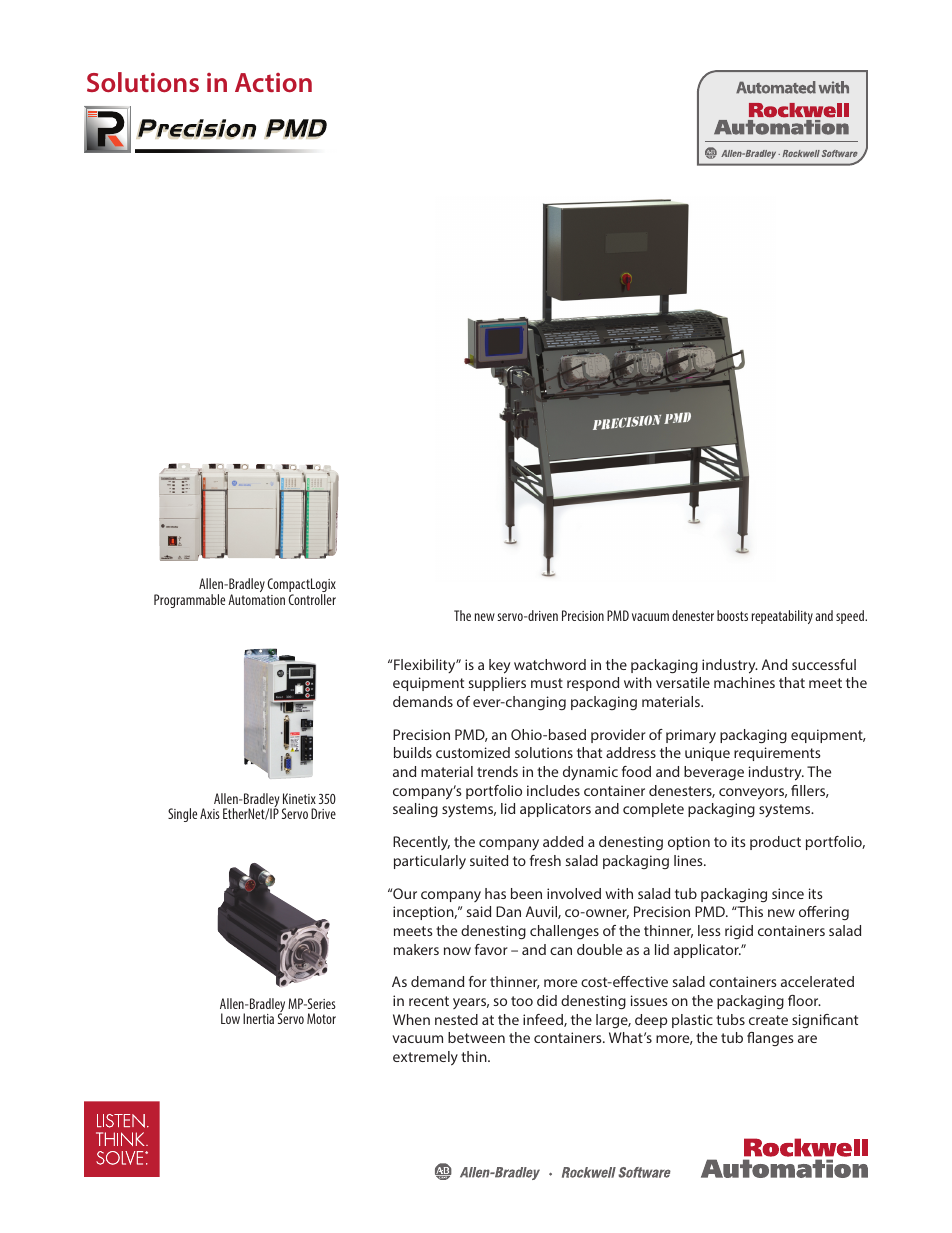  I want to click on suppliers, so click(497, 684).
